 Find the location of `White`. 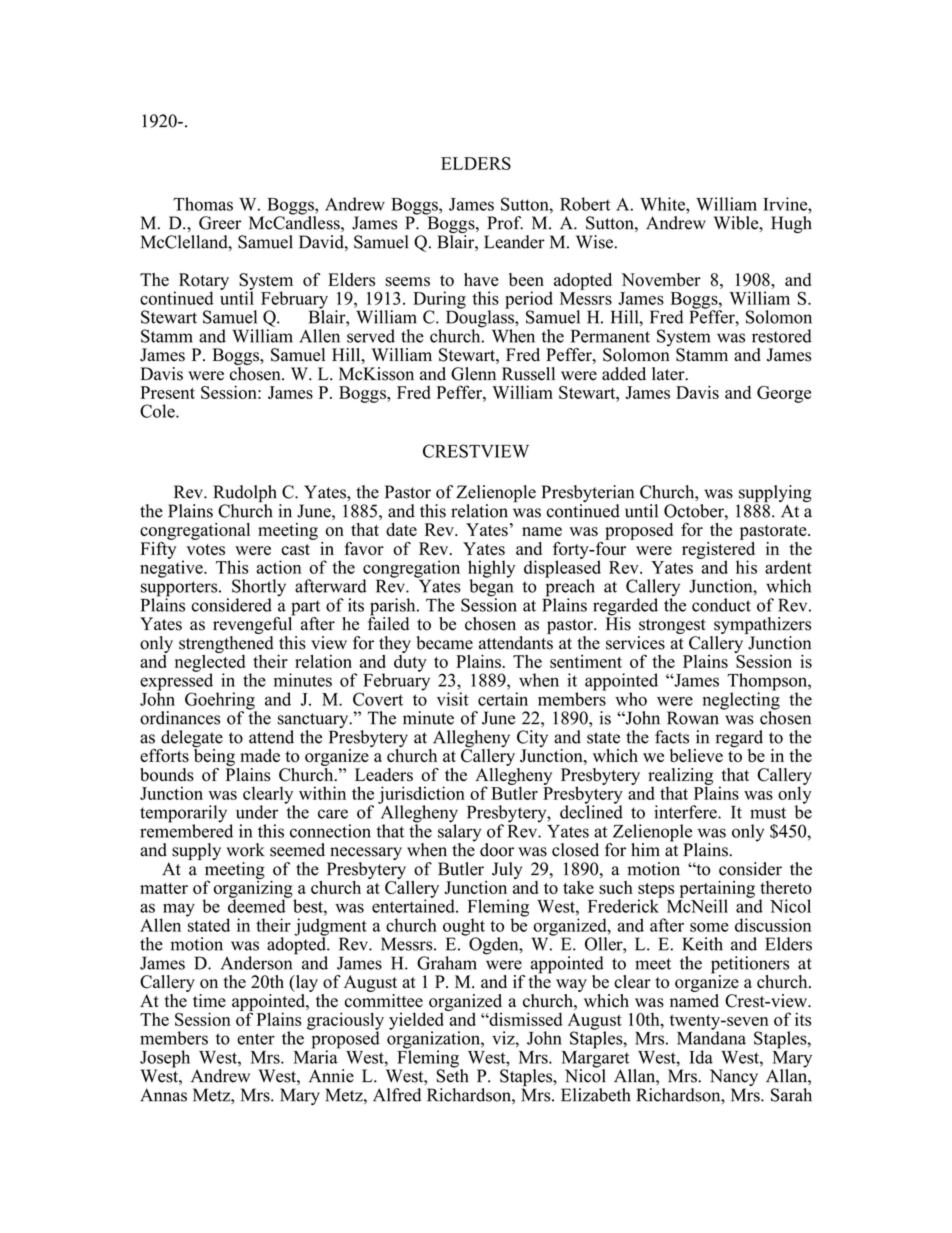

White is located at coordinates (663, 204).
